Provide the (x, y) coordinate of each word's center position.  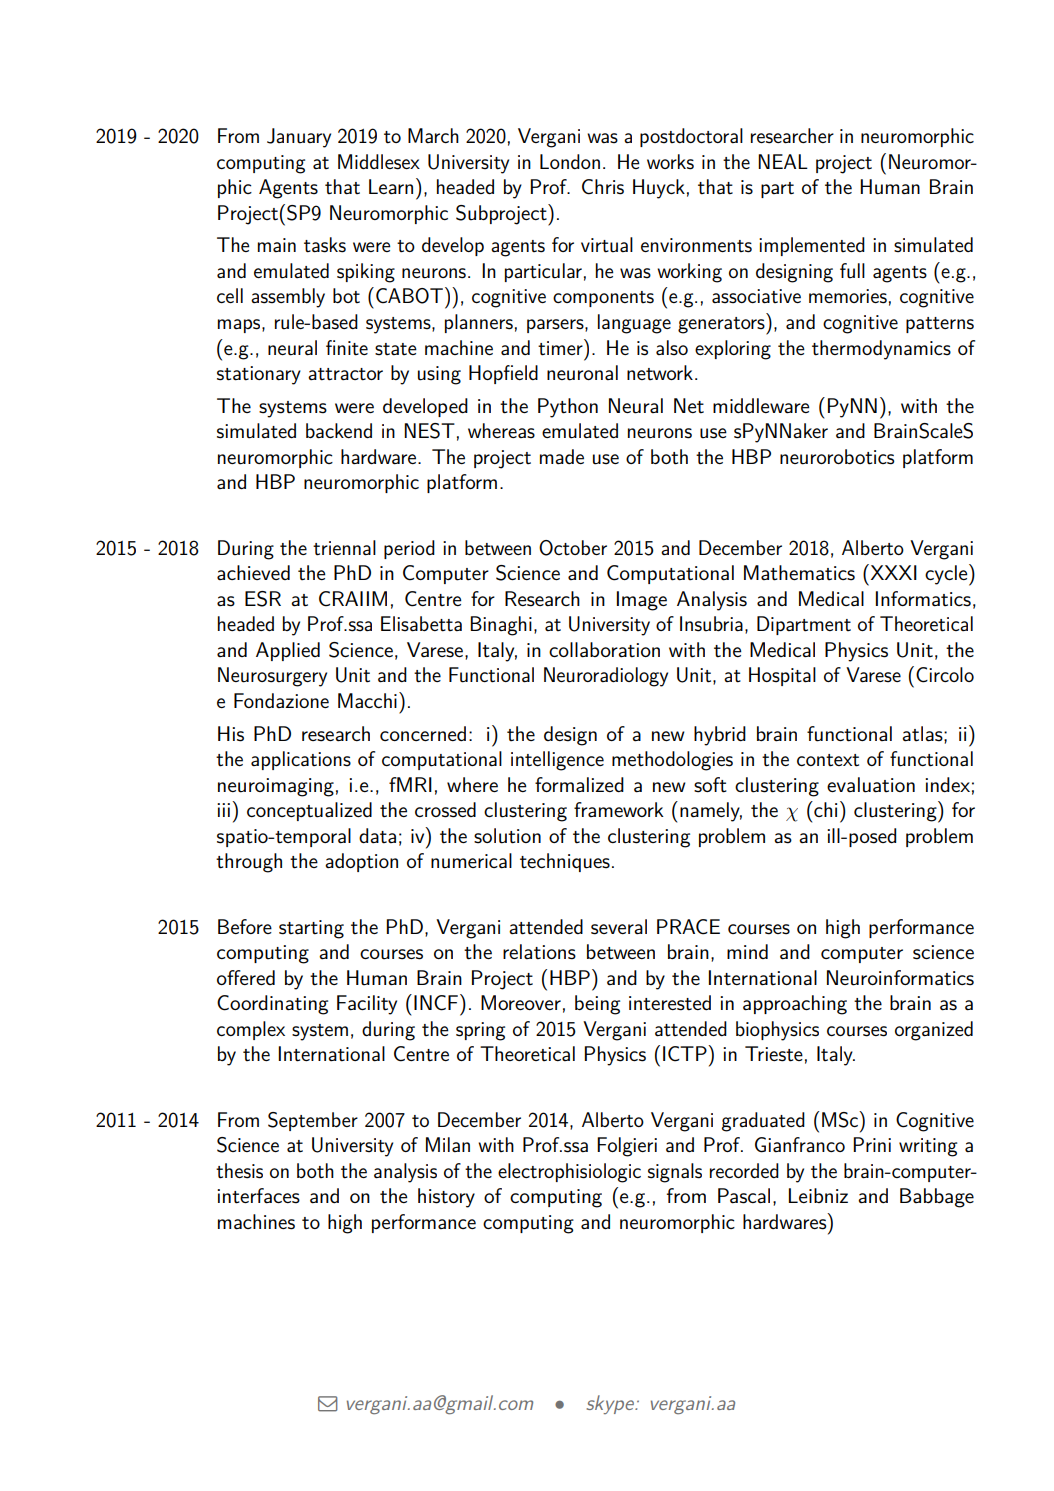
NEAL (783, 161)
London (570, 161)
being (597, 1005)
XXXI (892, 572)
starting (311, 929)
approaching (795, 1005)
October (573, 548)
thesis (239, 1171)
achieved (253, 572)
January (299, 138)
